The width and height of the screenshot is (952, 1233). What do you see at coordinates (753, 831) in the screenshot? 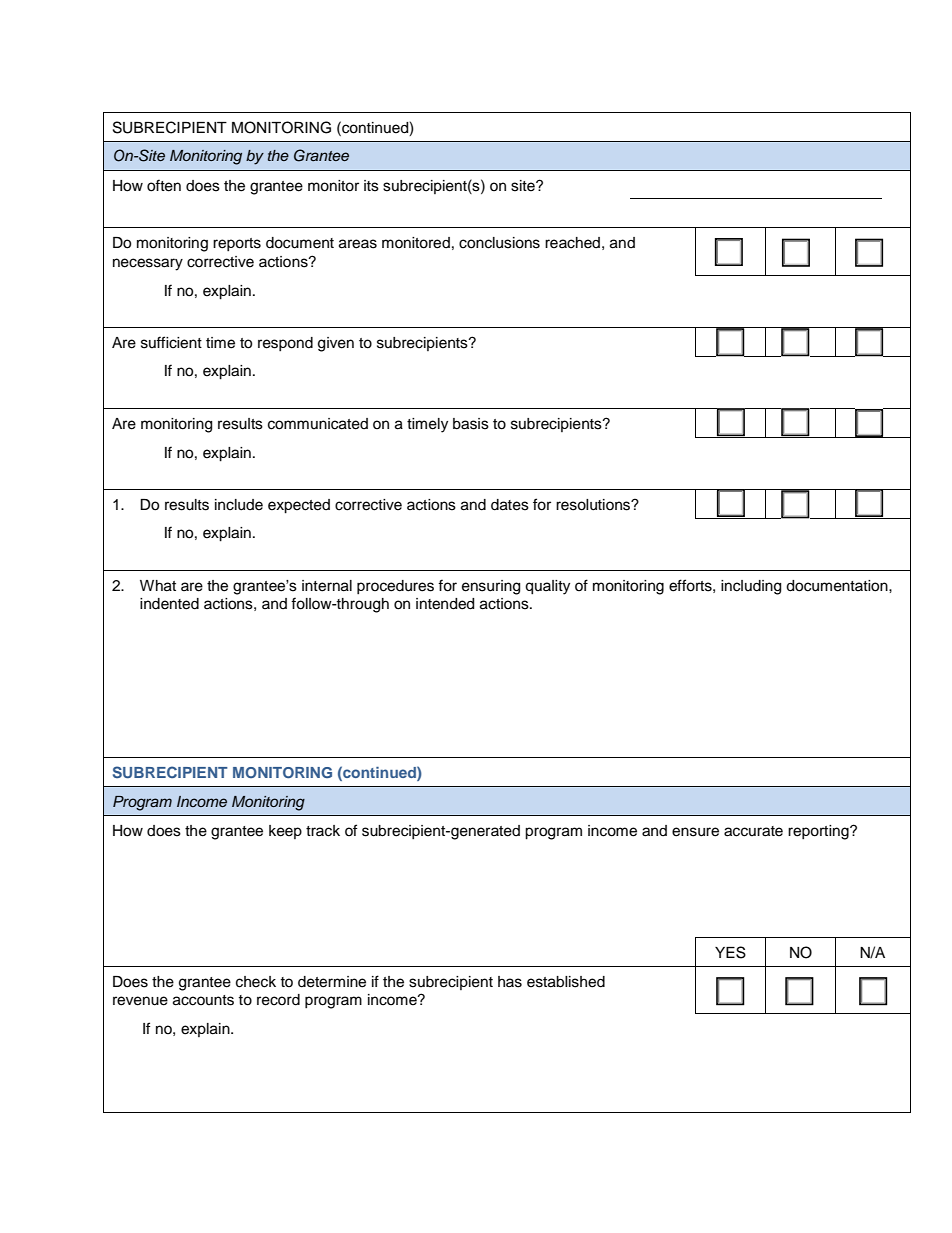
I see `accurate` at bounding box center [753, 831].
